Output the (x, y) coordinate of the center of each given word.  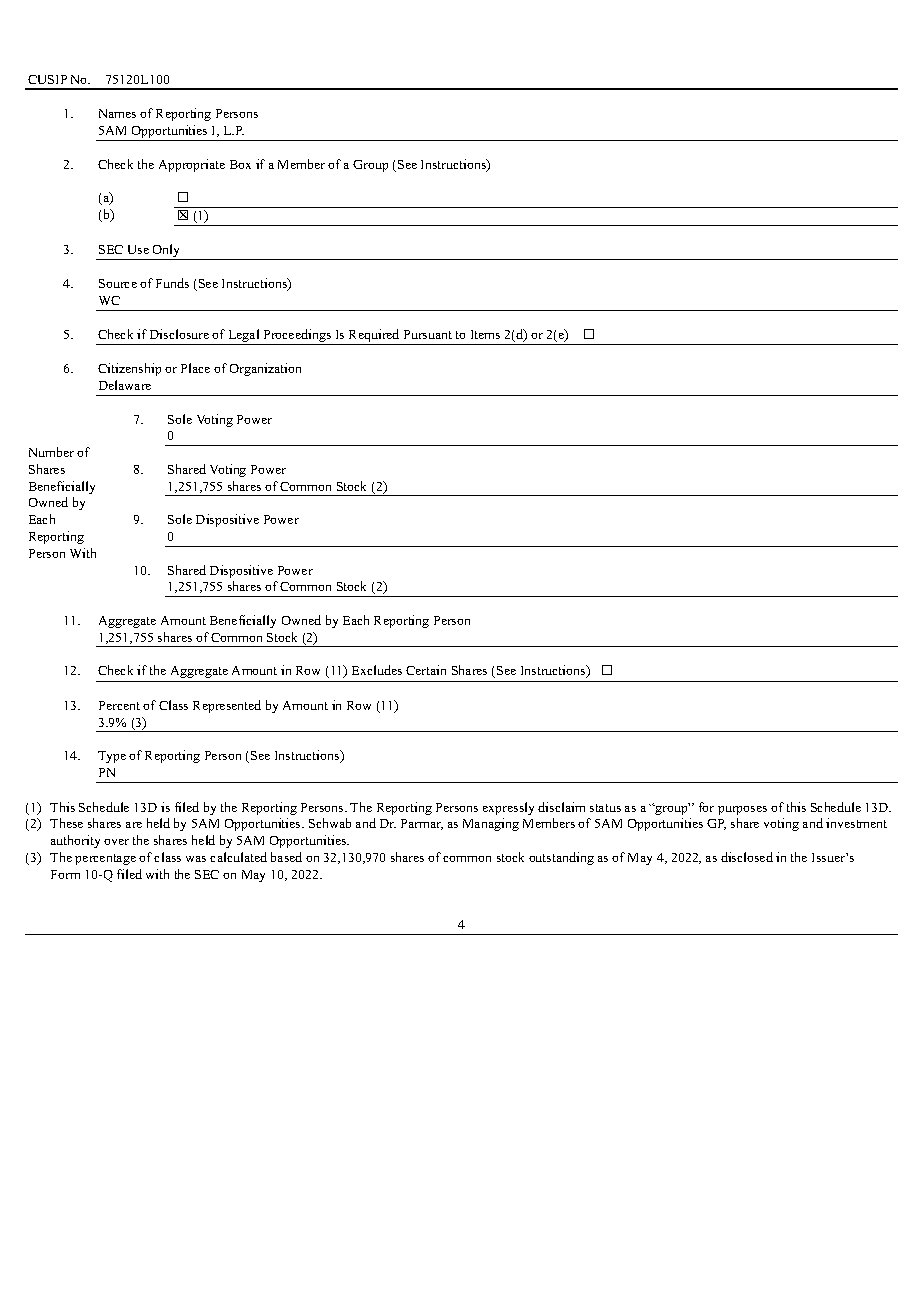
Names (117, 113)
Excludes (377, 670)
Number (51, 452)
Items (485, 334)
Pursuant (428, 334)
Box (240, 164)
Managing (491, 824)
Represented (227, 706)
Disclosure (179, 334)
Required (374, 337)
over (116, 842)
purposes (742, 810)
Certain (426, 670)
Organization (265, 369)
